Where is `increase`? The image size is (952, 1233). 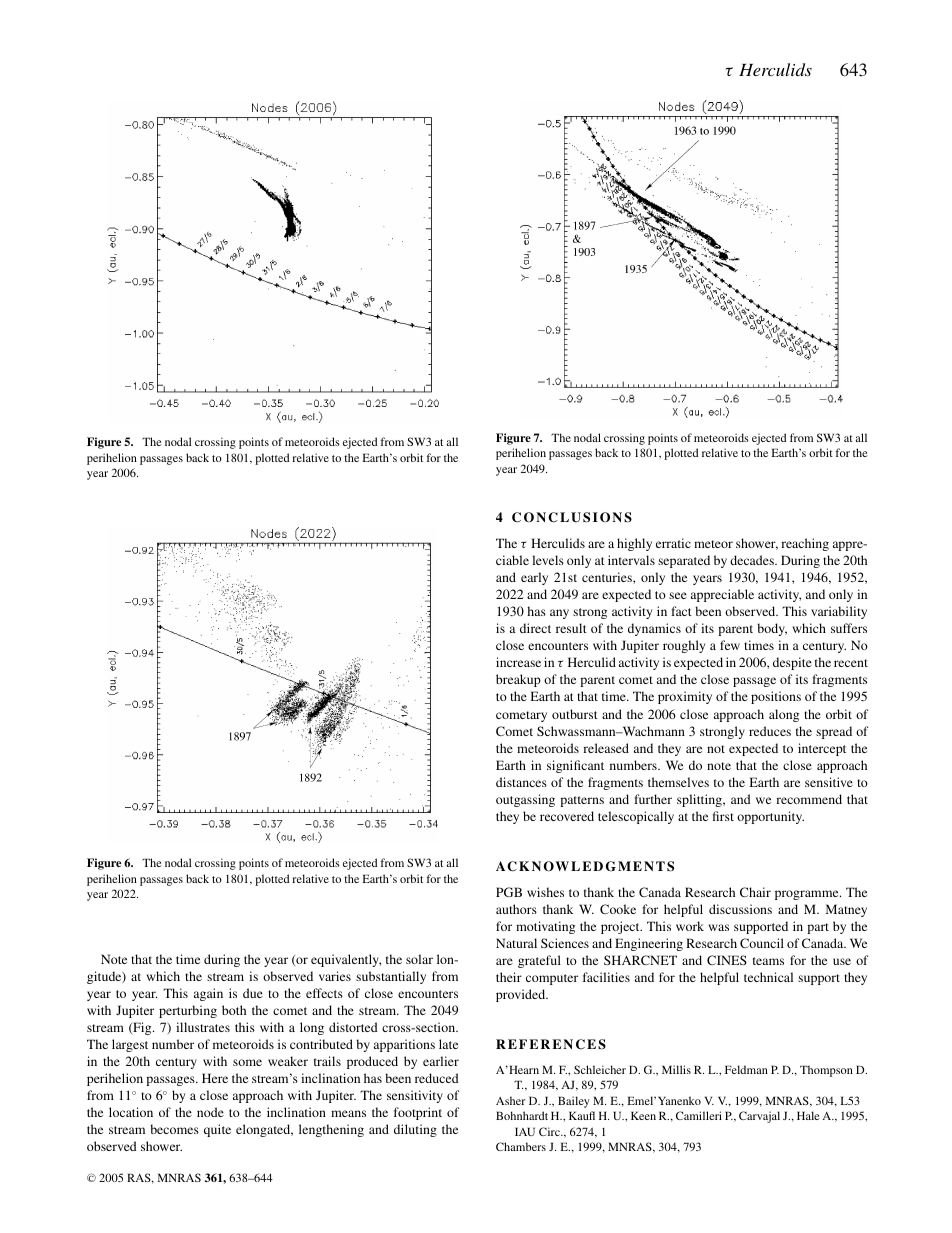 increase is located at coordinates (518, 662).
